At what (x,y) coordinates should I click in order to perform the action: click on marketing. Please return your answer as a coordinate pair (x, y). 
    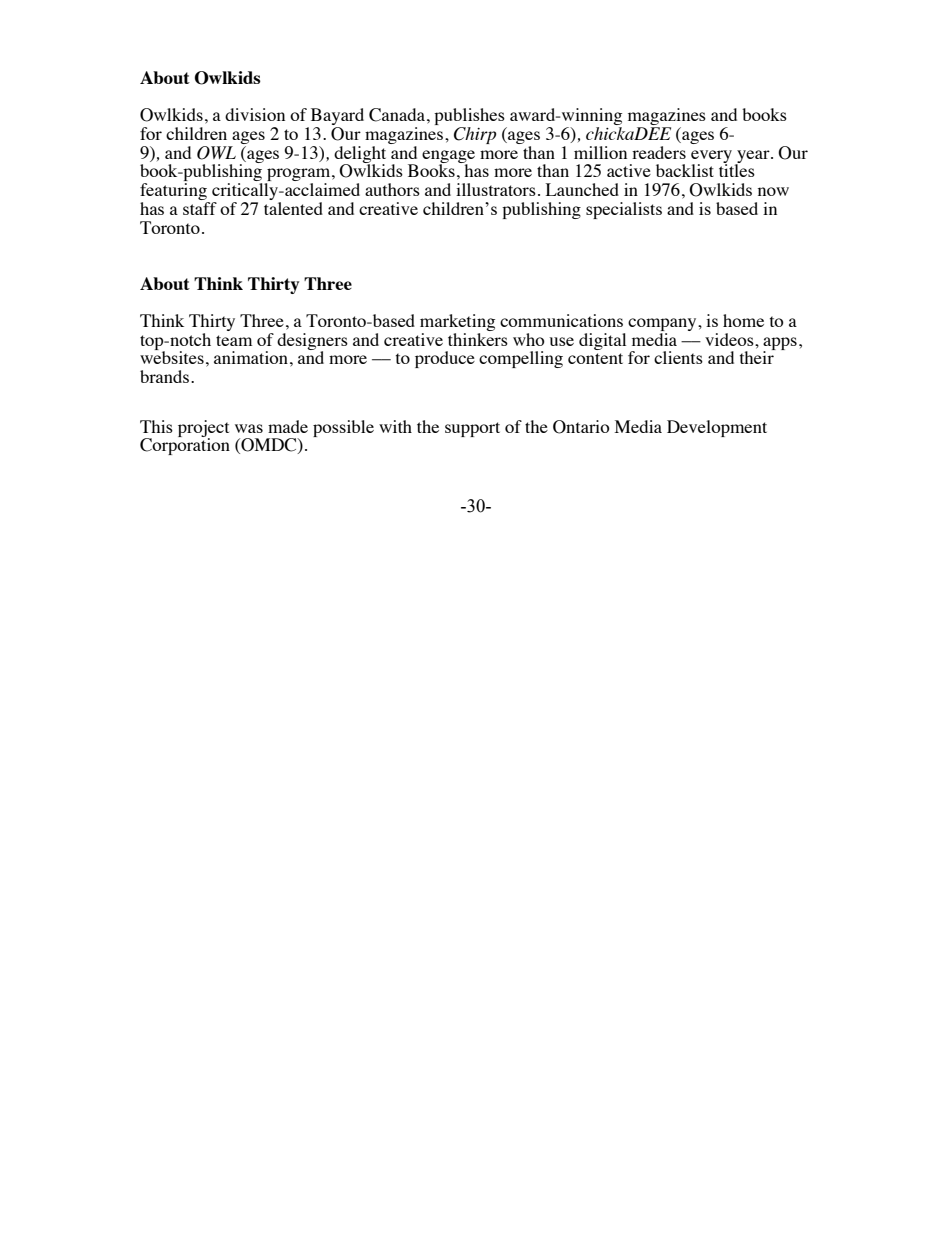
    Looking at the image, I should click on (457, 322).
